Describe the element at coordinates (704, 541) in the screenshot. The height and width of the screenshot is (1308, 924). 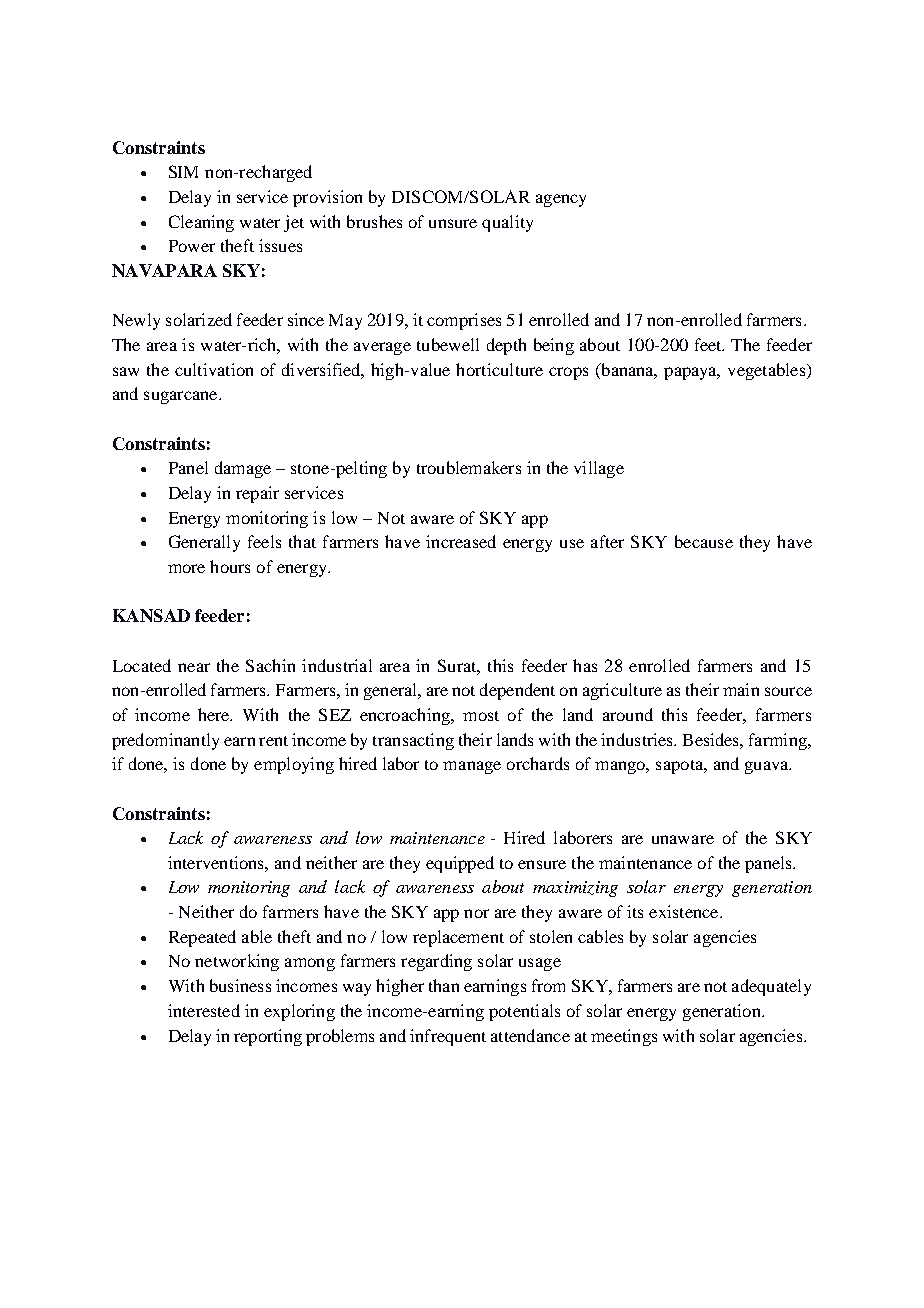
I see `because` at that location.
